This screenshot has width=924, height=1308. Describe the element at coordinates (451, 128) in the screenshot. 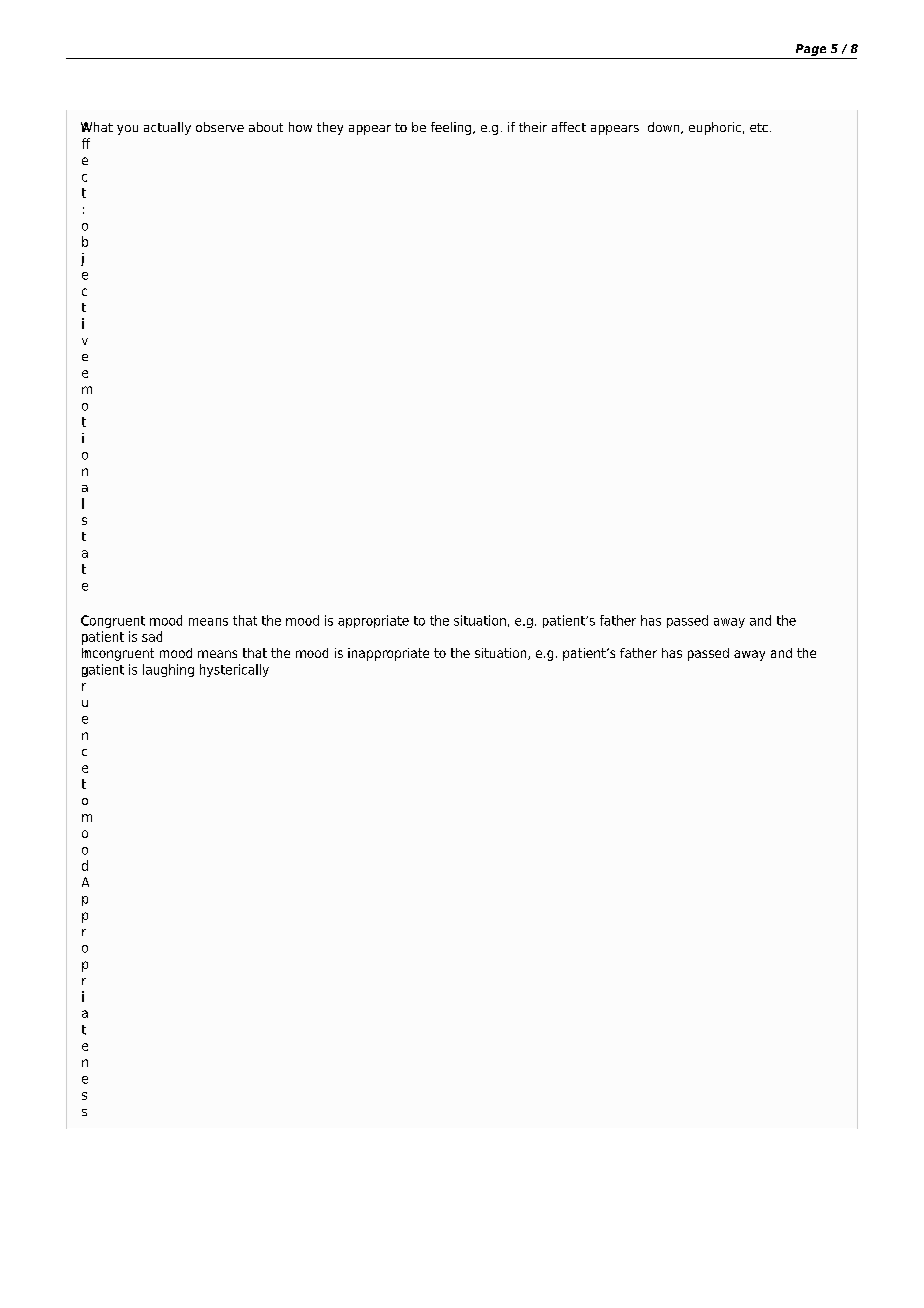

I see `feeling` at that location.
